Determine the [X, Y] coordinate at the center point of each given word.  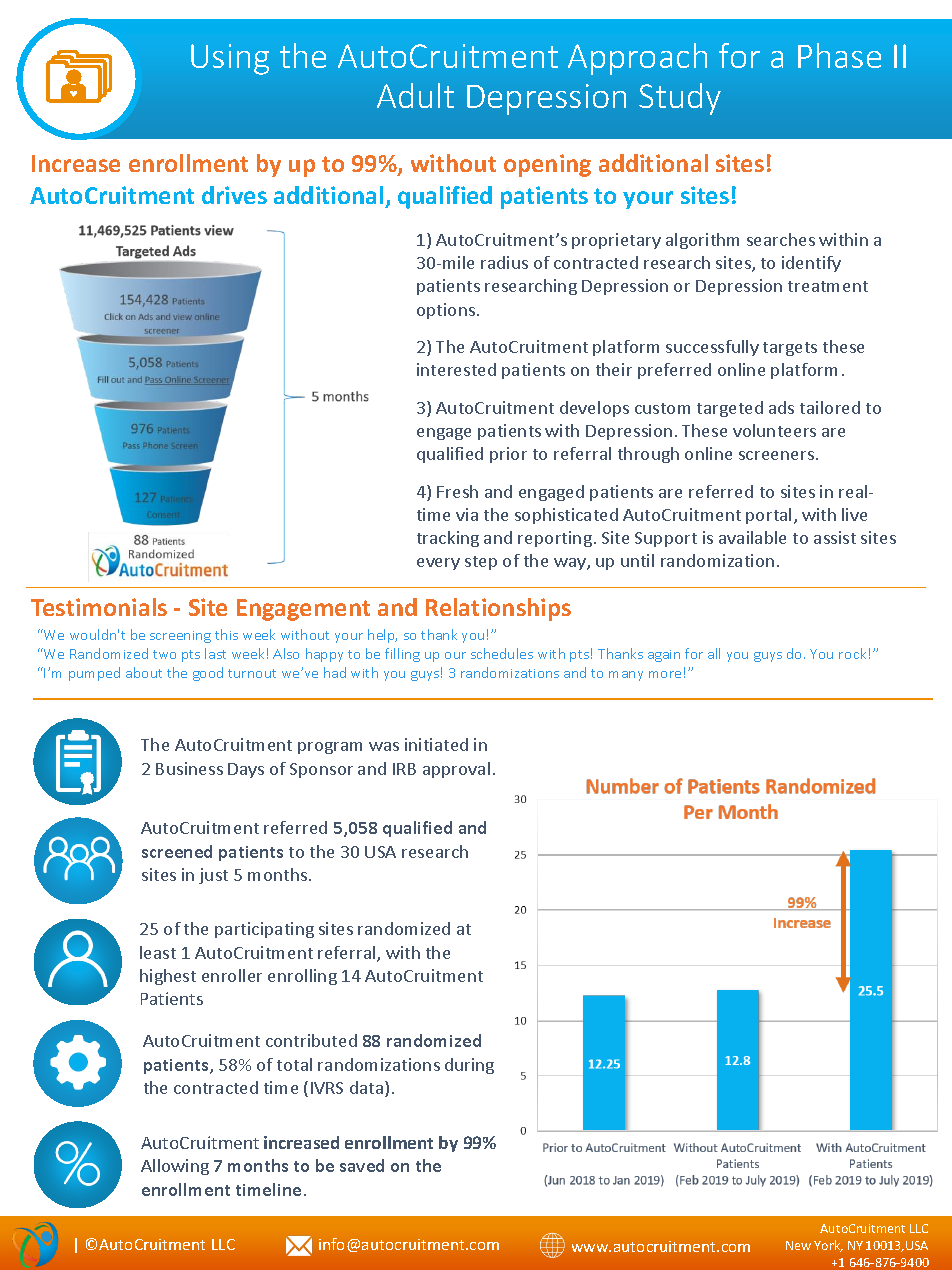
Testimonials [99, 607]
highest [168, 977]
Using [230, 59]
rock [852, 653]
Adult [415, 95]
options [447, 311]
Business [189, 768]
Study [680, 99]
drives [234, 195]
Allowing [175, 1167]
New [798, 1245]
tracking [448, 539]
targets [790, 349]
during [469, 1066]
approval [456, 770]
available [752, 537]
